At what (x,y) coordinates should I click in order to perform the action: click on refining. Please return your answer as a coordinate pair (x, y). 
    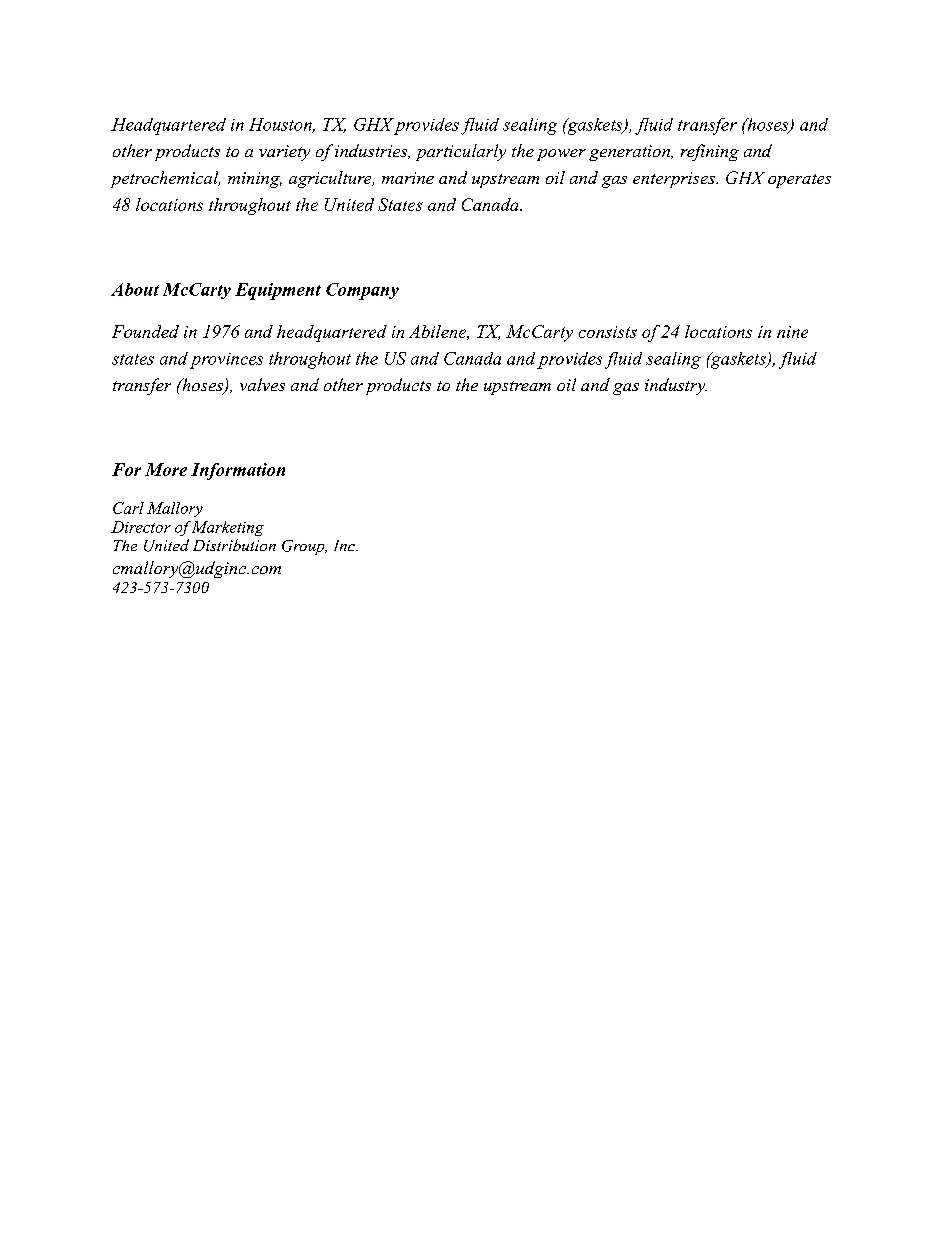
    Looking at the image, I should click on (710, 152).
